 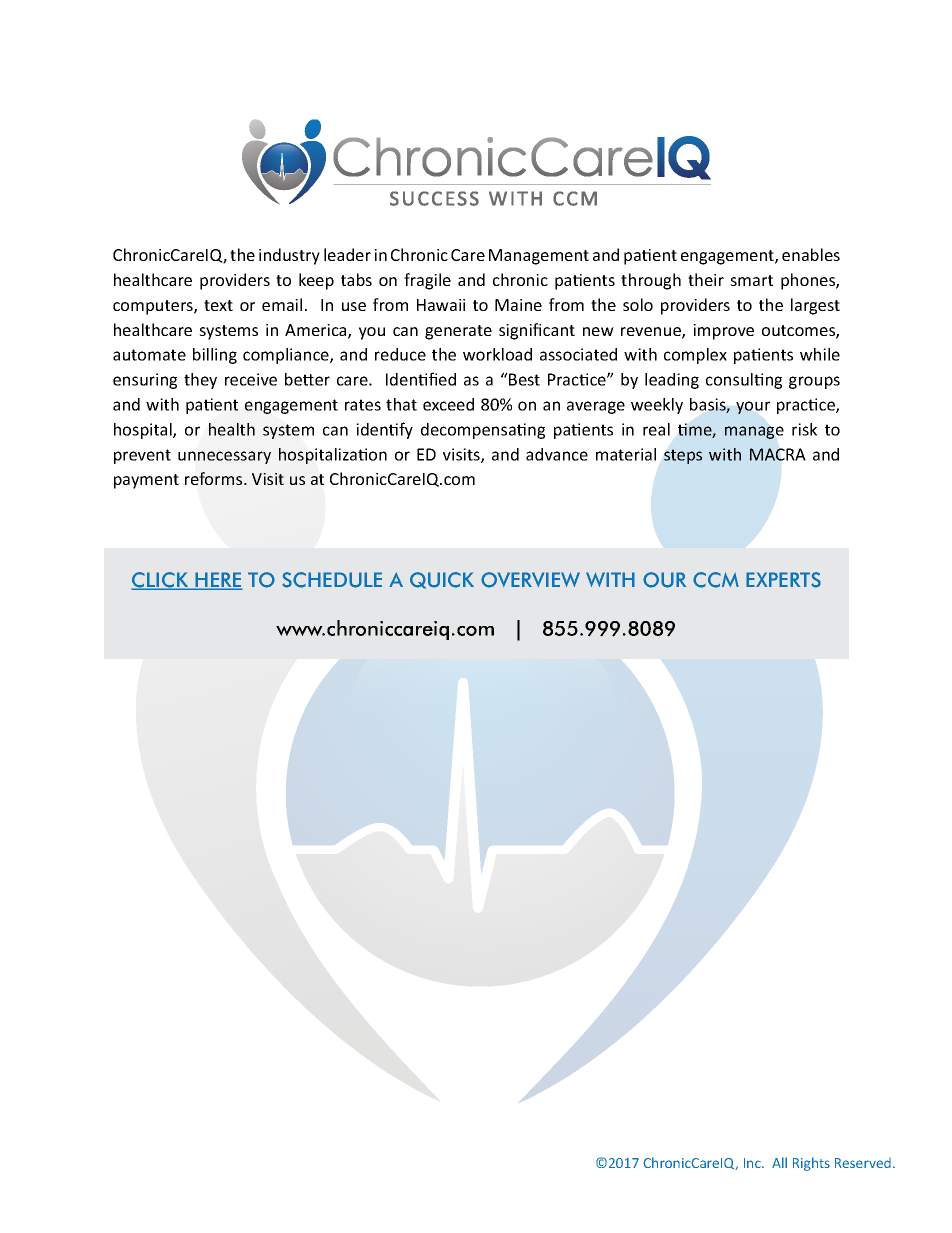 I want to click on risk, so click(x=804, y=429).
